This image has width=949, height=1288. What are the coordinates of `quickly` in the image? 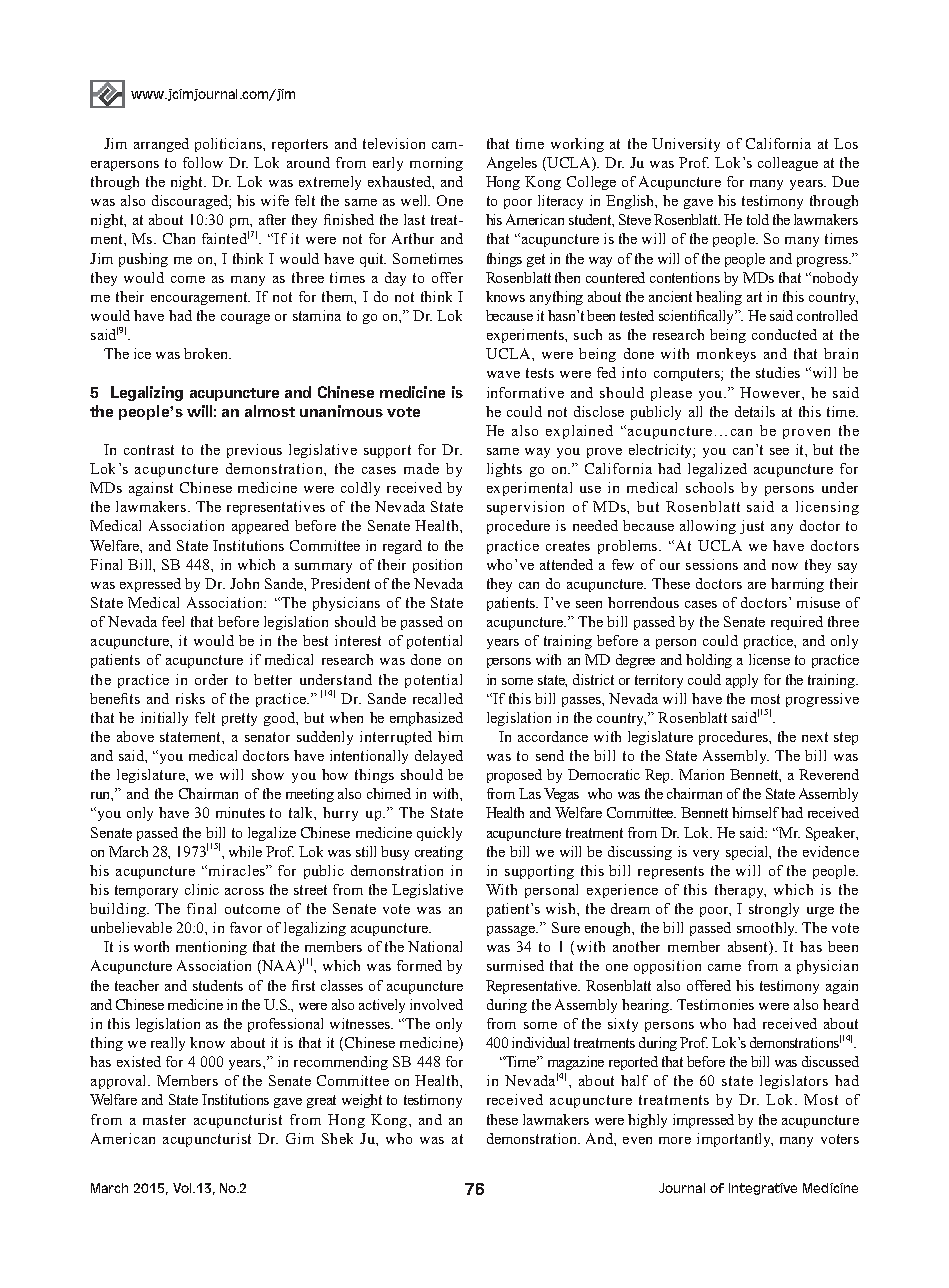 It's located at (439, 834).
